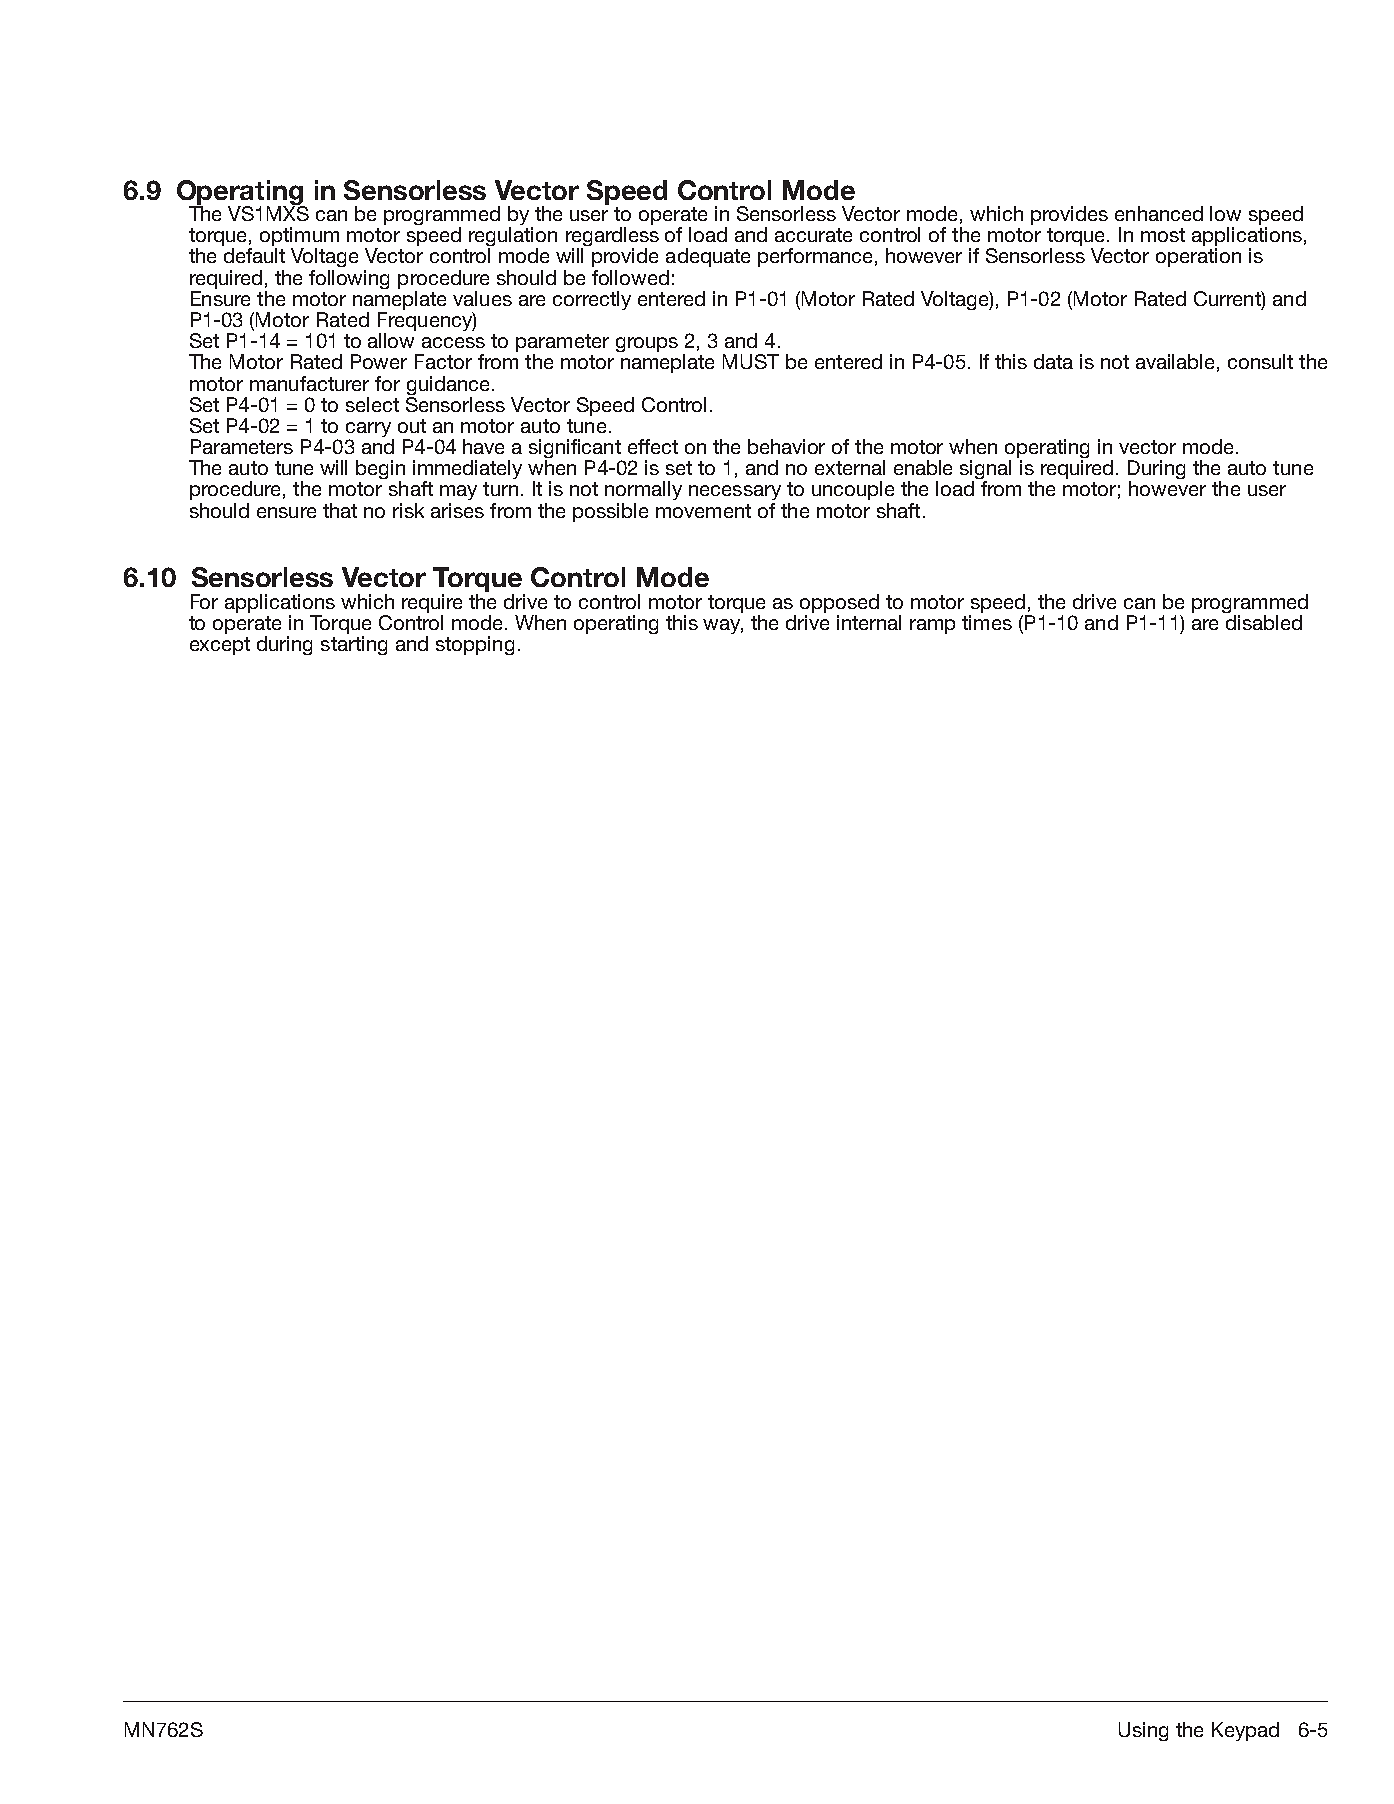 This document has width=1394, height=1804. I want to click on Using, so click(1143, 1731).
